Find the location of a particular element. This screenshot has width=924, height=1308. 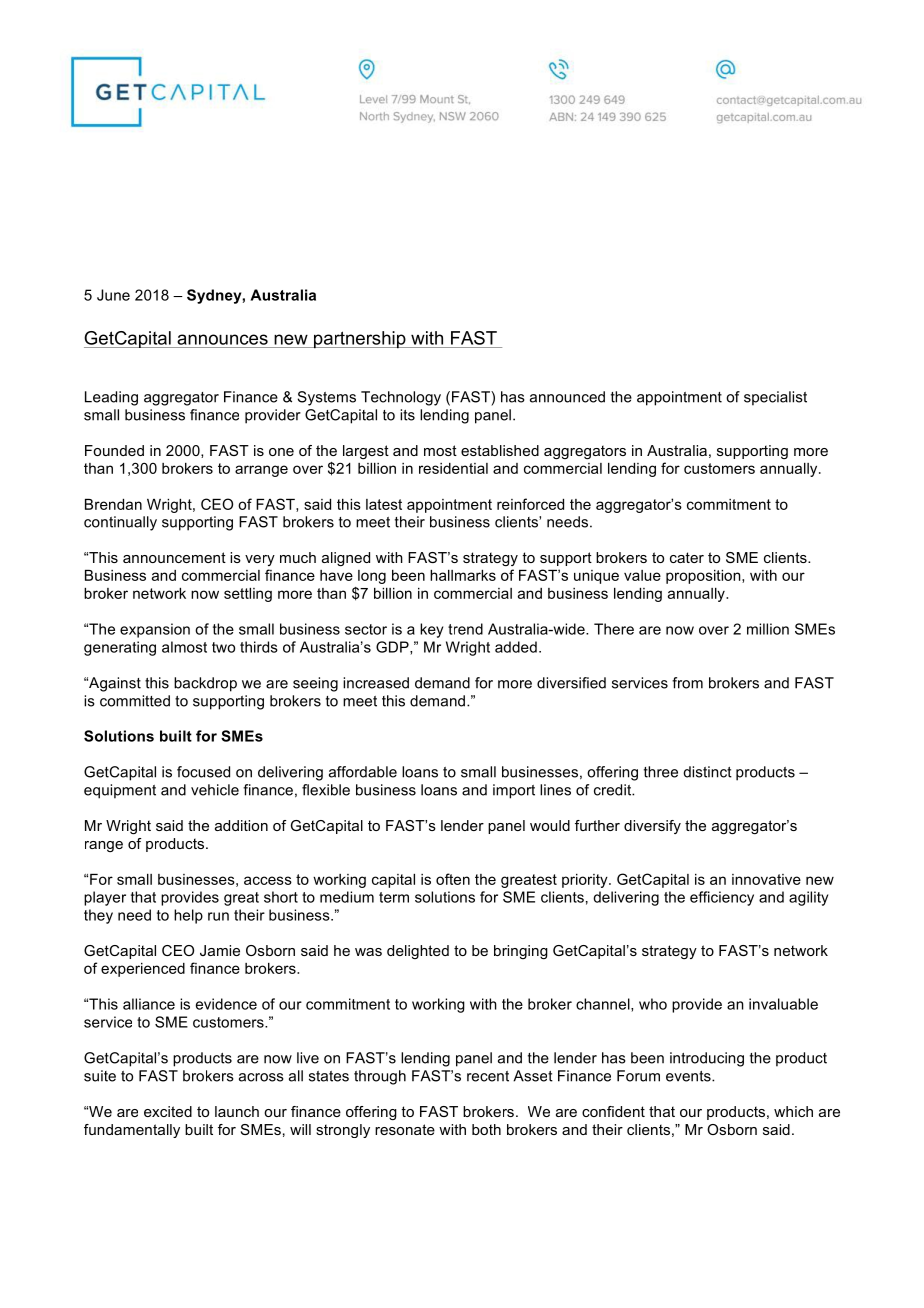

both is located at coordinates (486, 1129).
